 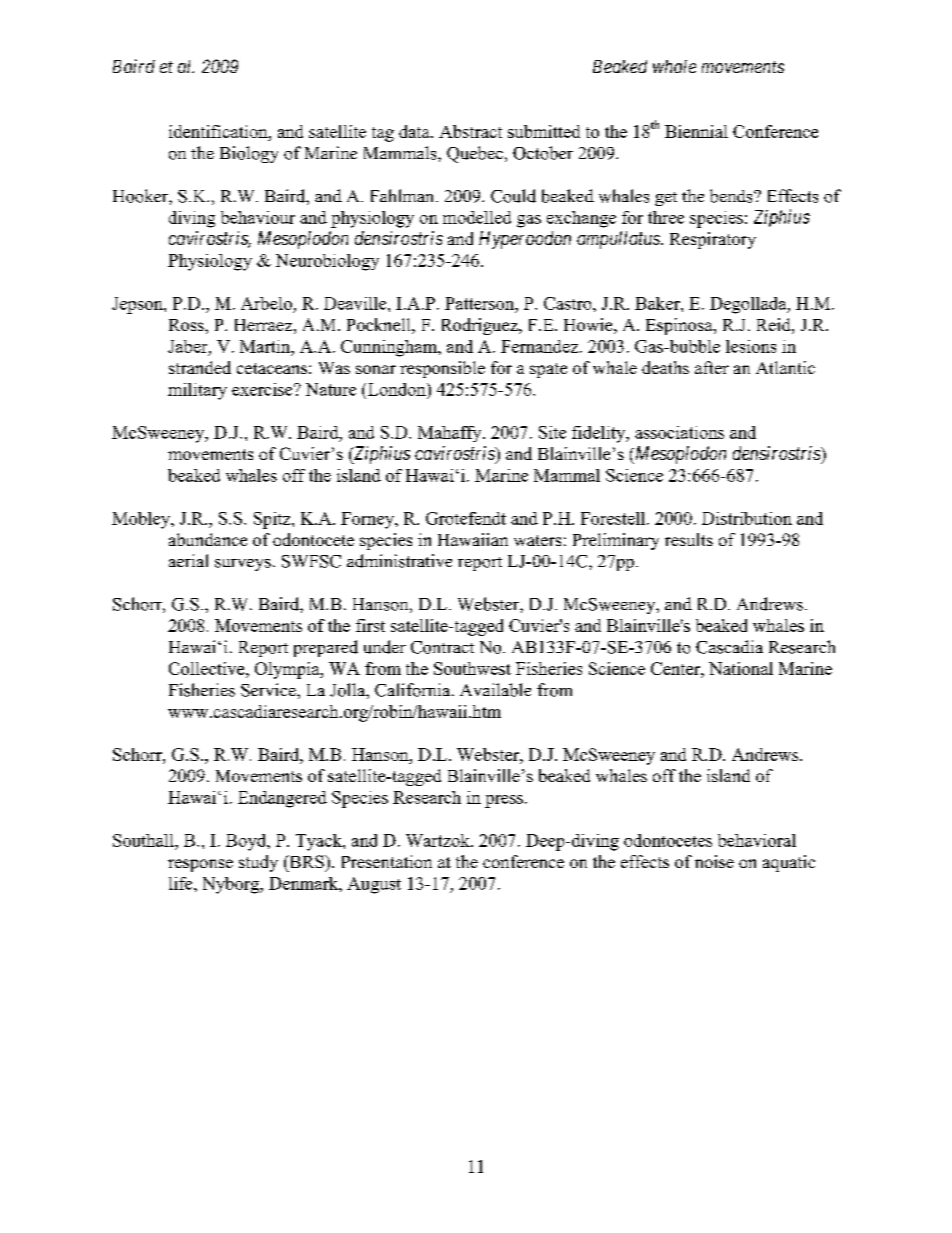 What do you see at coordinates (537, 540) in the screenshot?
I see `waters` at bounding box center [537, 540].
